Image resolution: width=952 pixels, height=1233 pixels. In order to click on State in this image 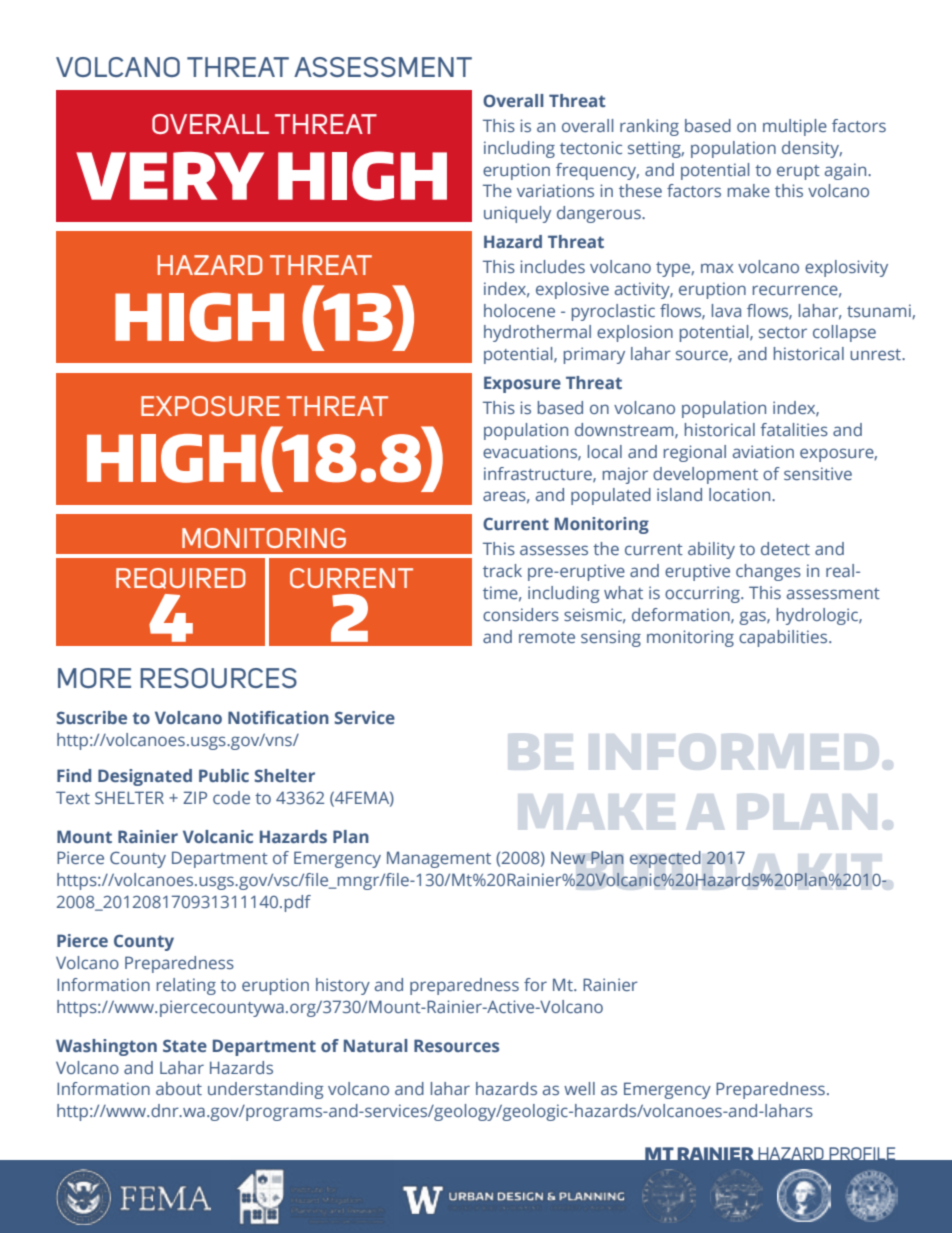, I will do `click(185, 1045)`.
